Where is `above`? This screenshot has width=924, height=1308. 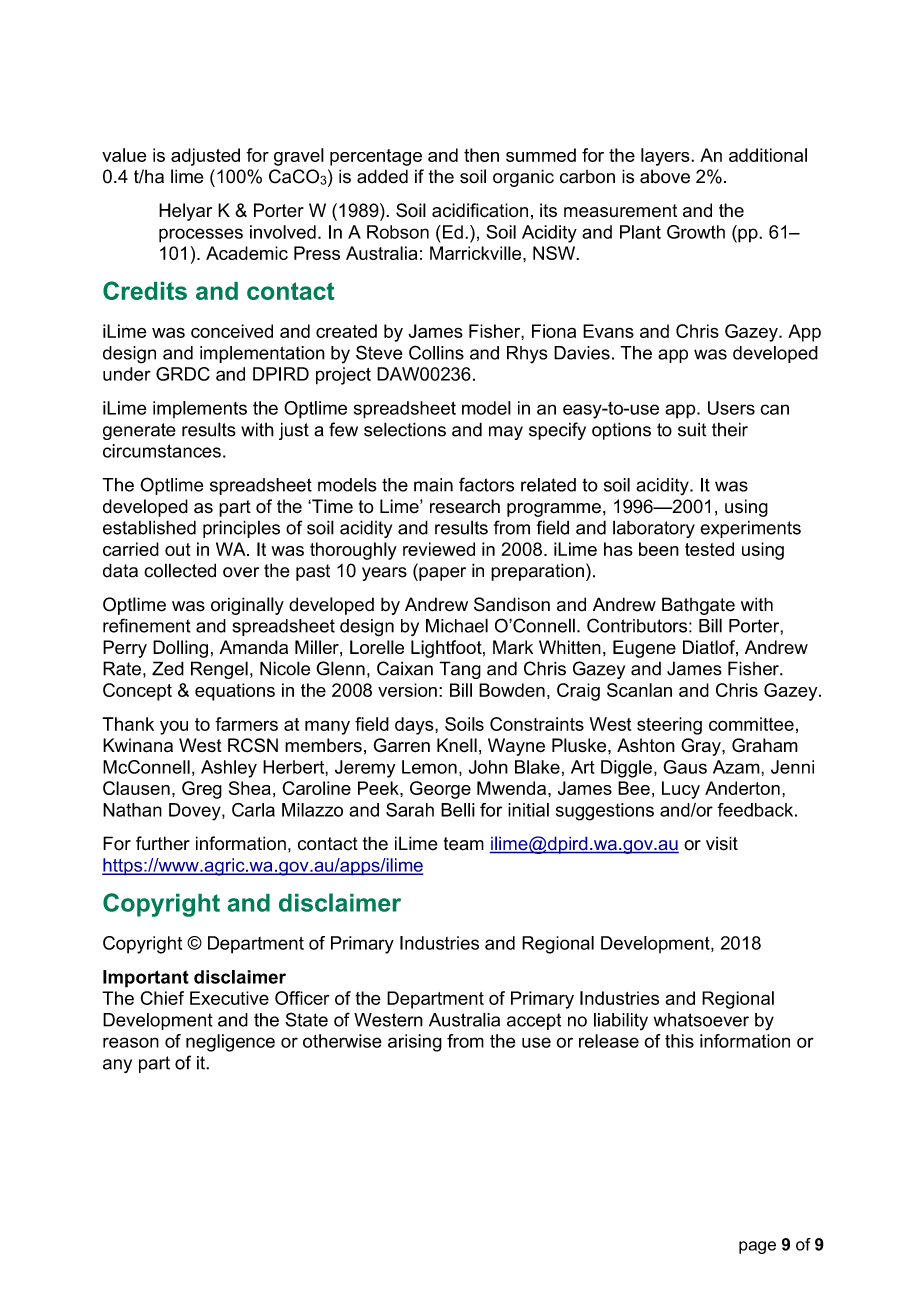 above is located at coordinates (665, 176).
